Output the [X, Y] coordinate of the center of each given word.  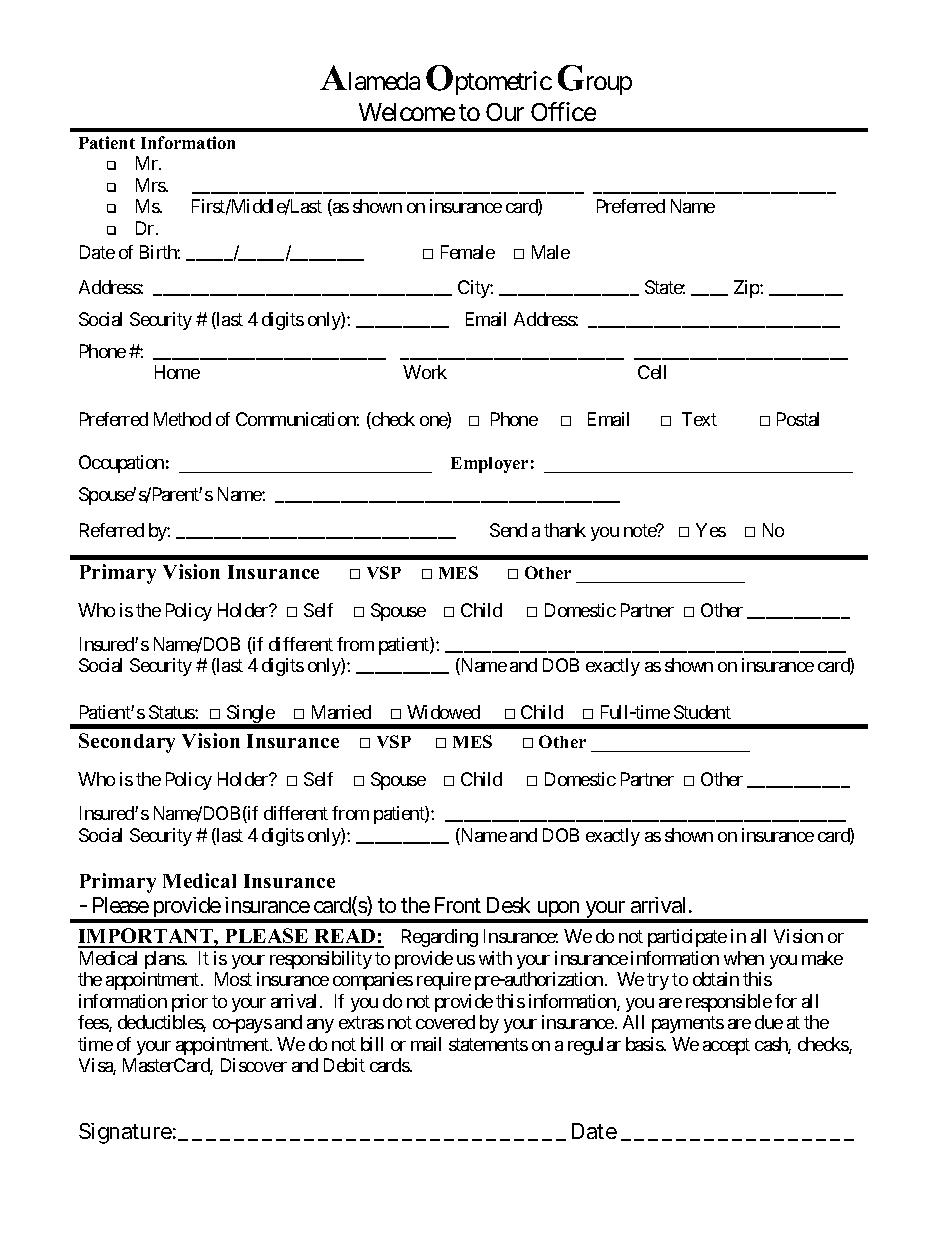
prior [190, 1003]
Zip [747, 289]
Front [458, 905]
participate [687, 938]
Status [172, 712]
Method [182, 419]
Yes [711, 530]
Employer [489, 465]
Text [699, 419]
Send [508, 530]
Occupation [121, 464]
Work [425, 372]
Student [702, 712]
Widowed [443, 712]
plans [165, 960]
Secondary [127, 743]
